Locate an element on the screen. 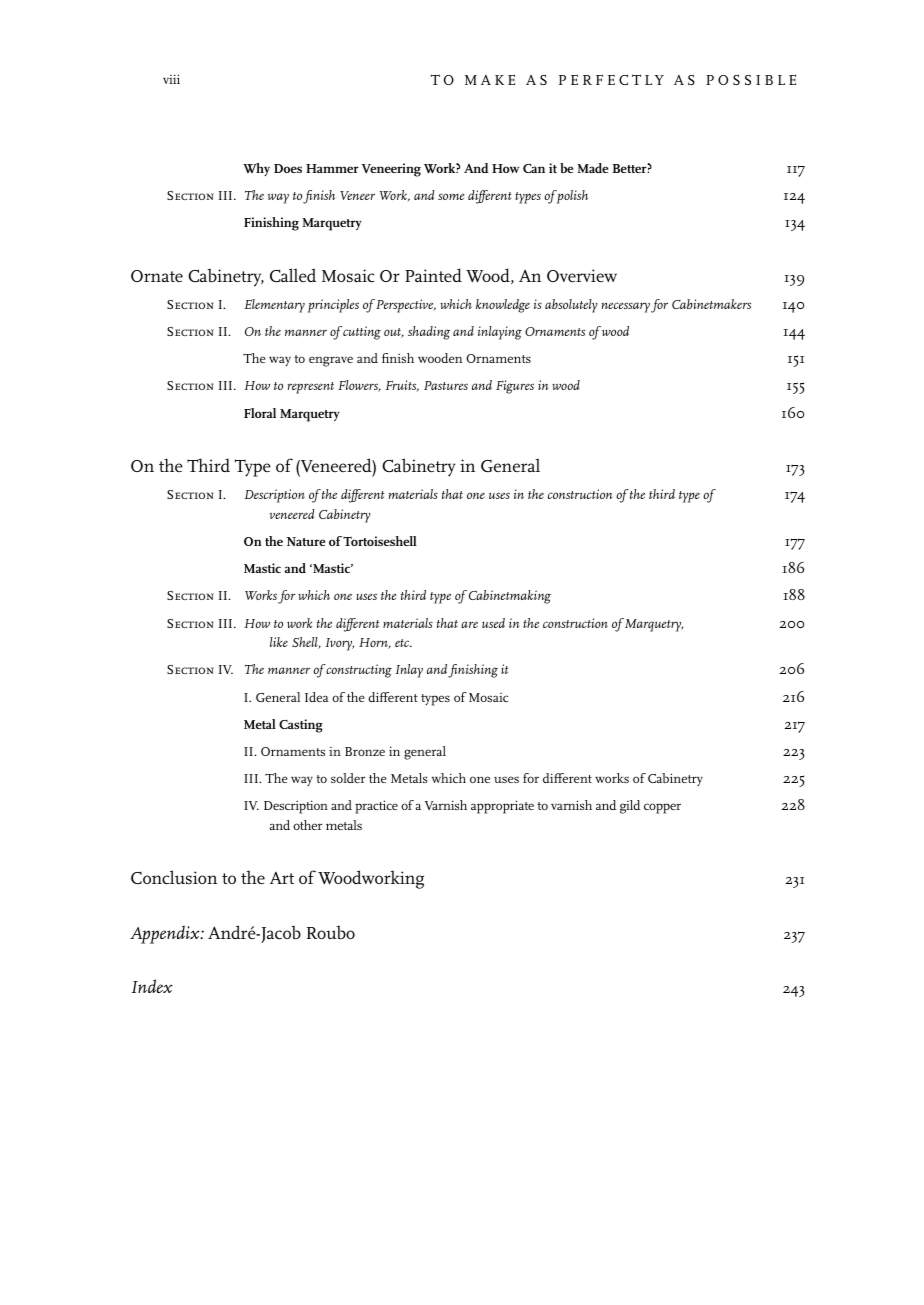 The image size is (924, 1305). appropriate is located at coordinates (502, 807).
